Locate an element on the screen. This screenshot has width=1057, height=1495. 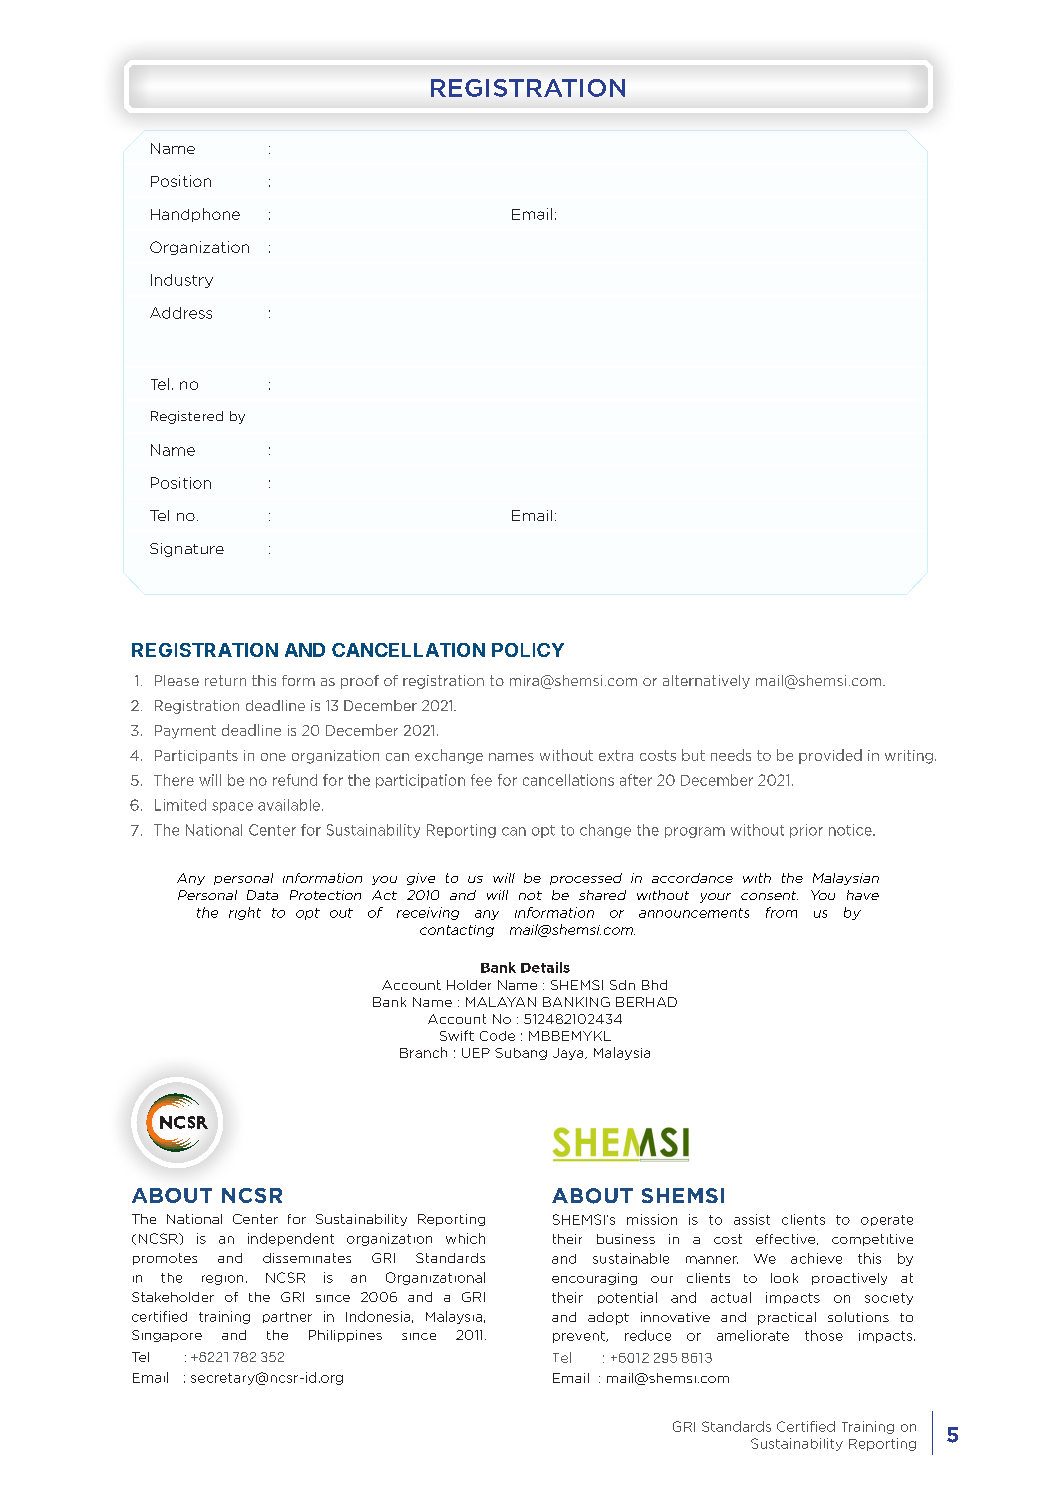
Handphone is located at coordinates (195, 215).
